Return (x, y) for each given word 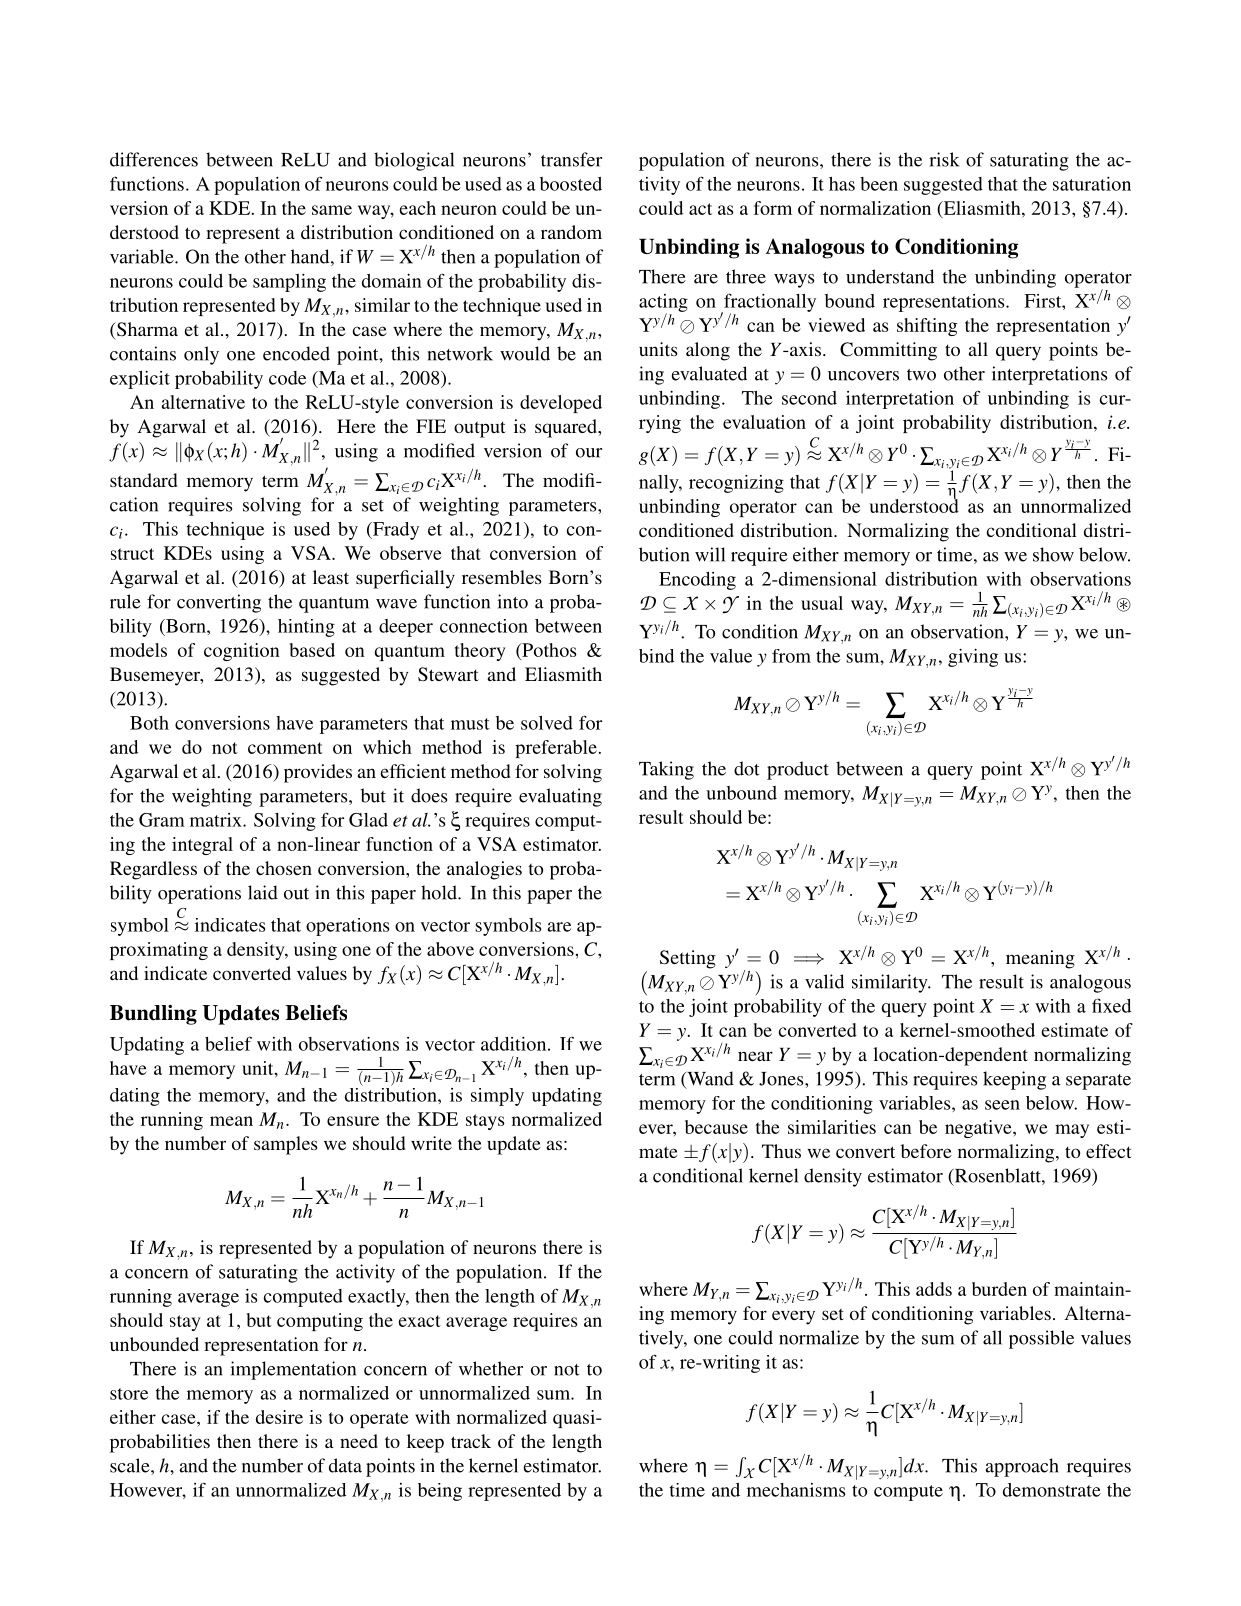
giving (973, 658)
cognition (242, 652)
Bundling (153, 1014)
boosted (571, 184)
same (332, 210)
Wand (709, 1079)
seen (1002, 1105)
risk (944, 159)
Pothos (548, 650)
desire (279, 1417)
